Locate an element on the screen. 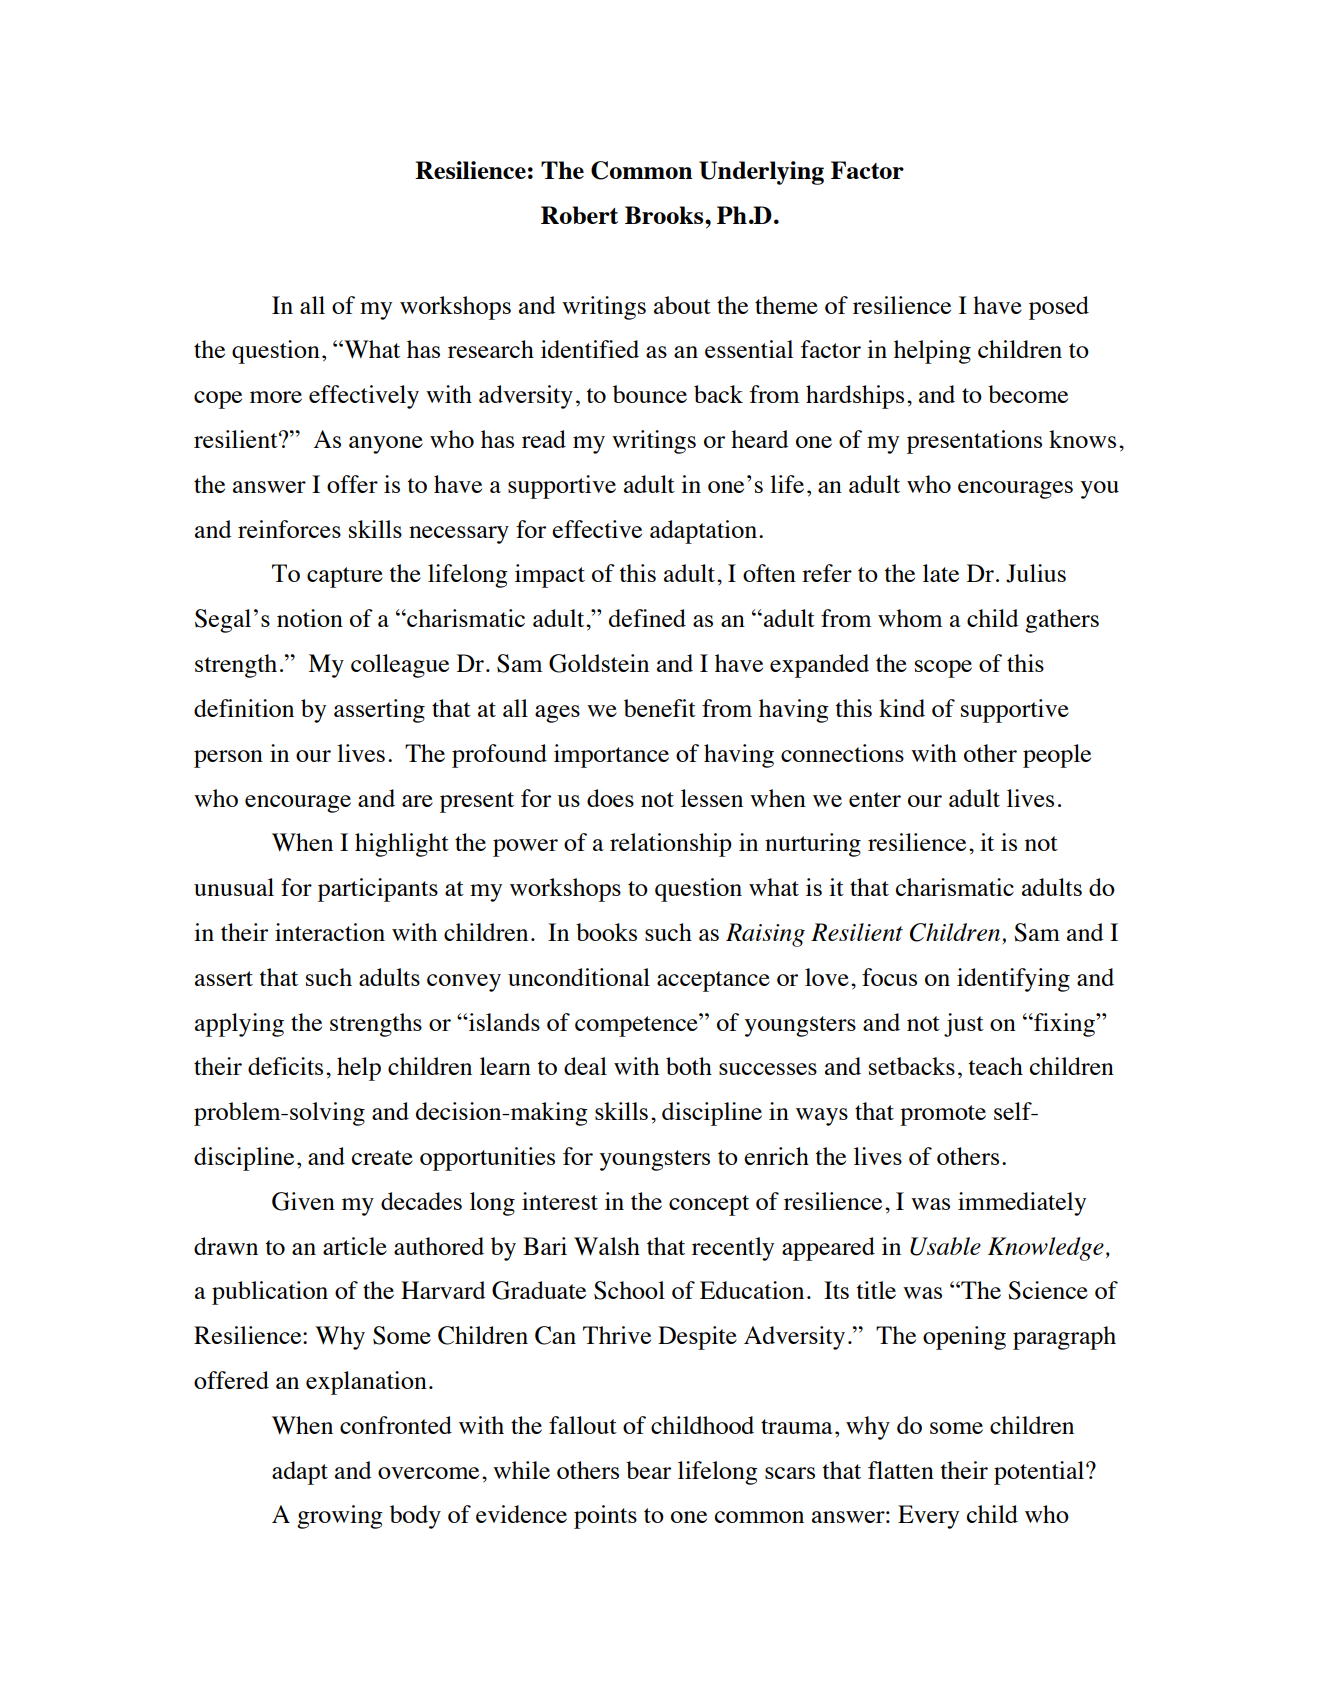 The height and width of the screenshot is (1707, 1319). Brooks is located at coordinates (665, 215).
